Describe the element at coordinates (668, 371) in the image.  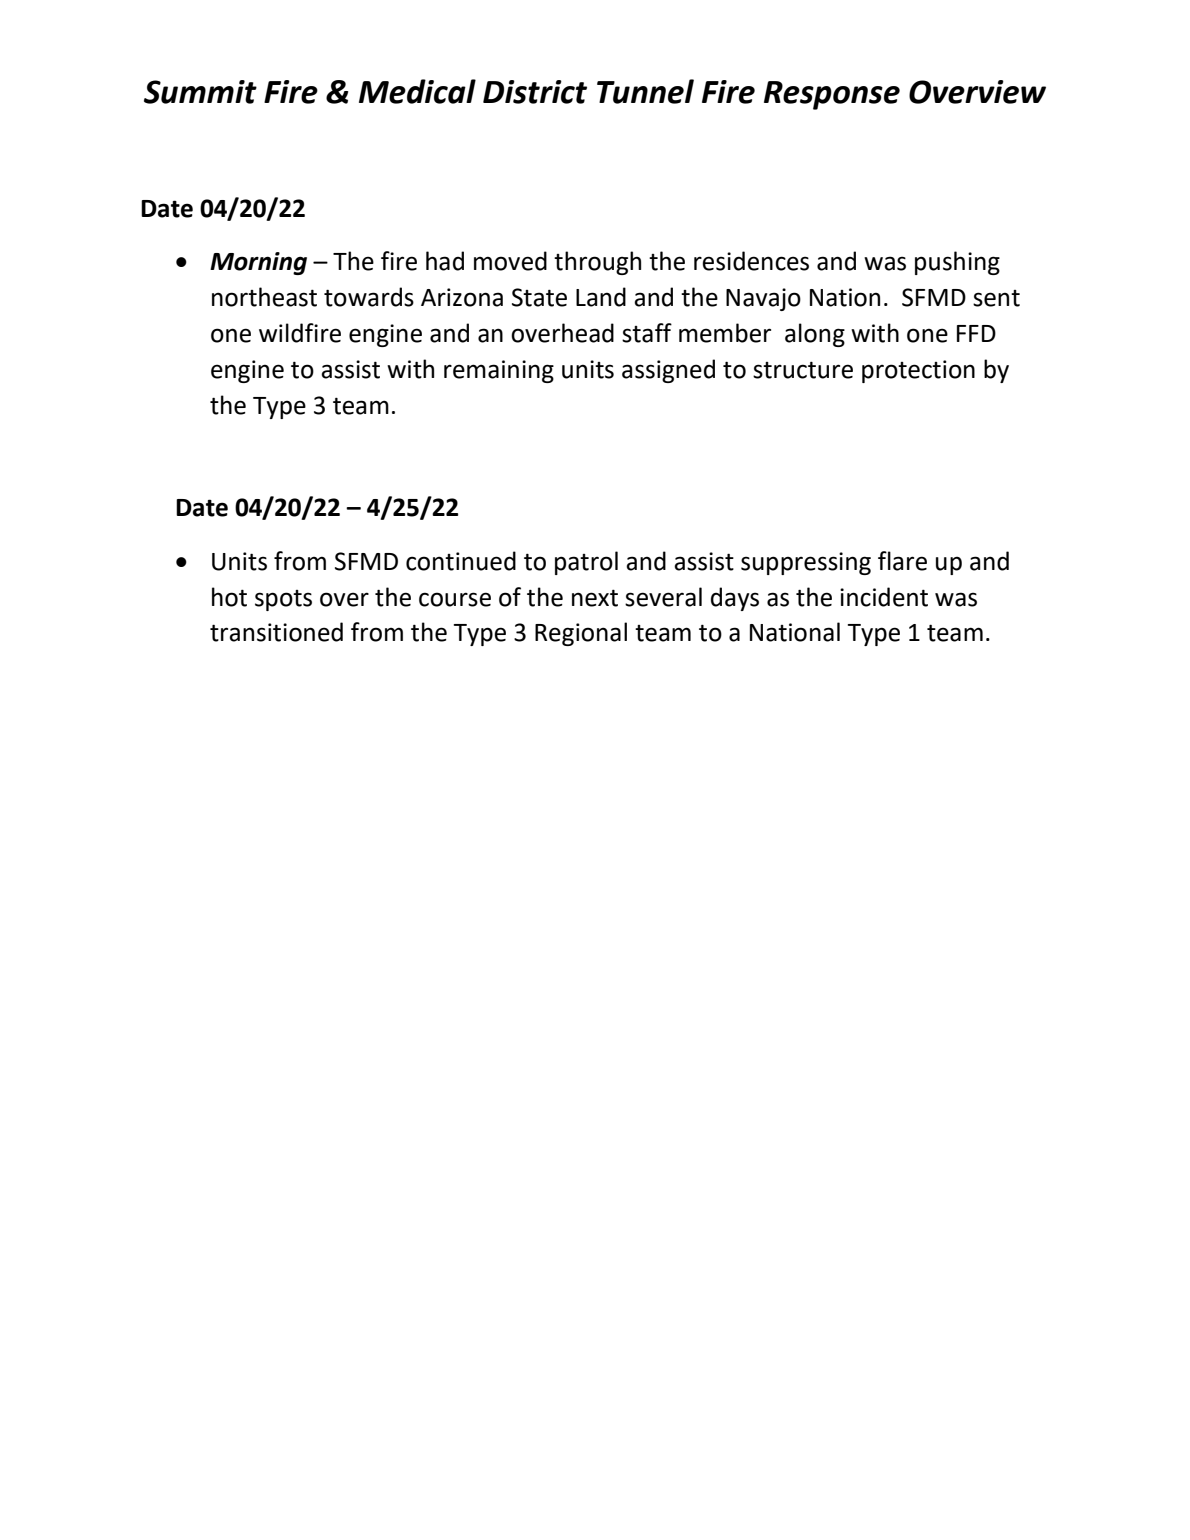
I see `assigned` at that location.
